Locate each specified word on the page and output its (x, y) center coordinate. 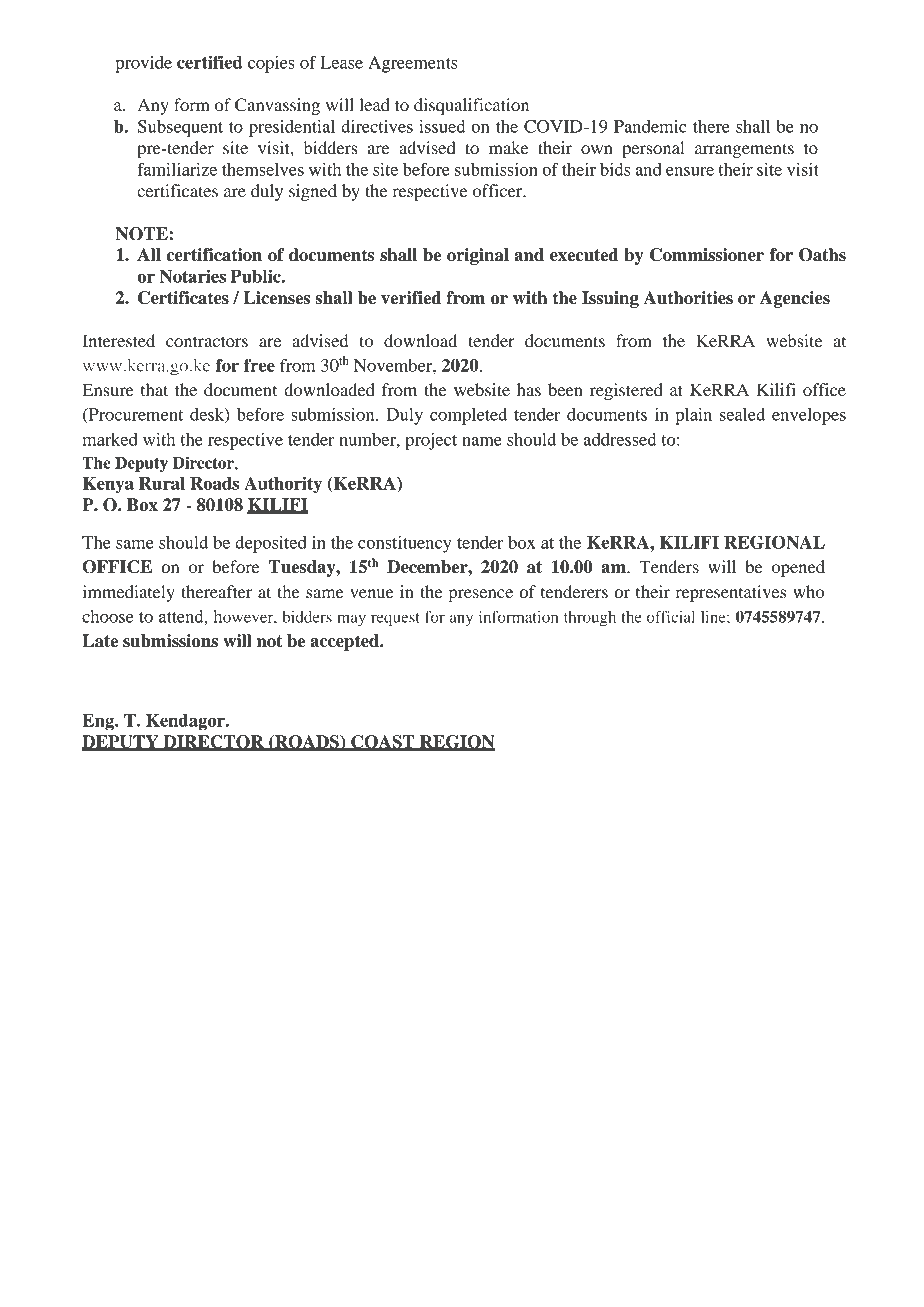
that (154, 389)
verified (411, 298)
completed (468, 416)
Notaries (192, 276)
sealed (742, 414)
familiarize (177, 169)
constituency (405, 544)
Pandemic (650, 126)
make (509, 147)
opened (798, 568)
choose (107, 616)
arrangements (744, 150)
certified (210, 62)
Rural (162, 483)
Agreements (412, 64)
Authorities (688, 298)
